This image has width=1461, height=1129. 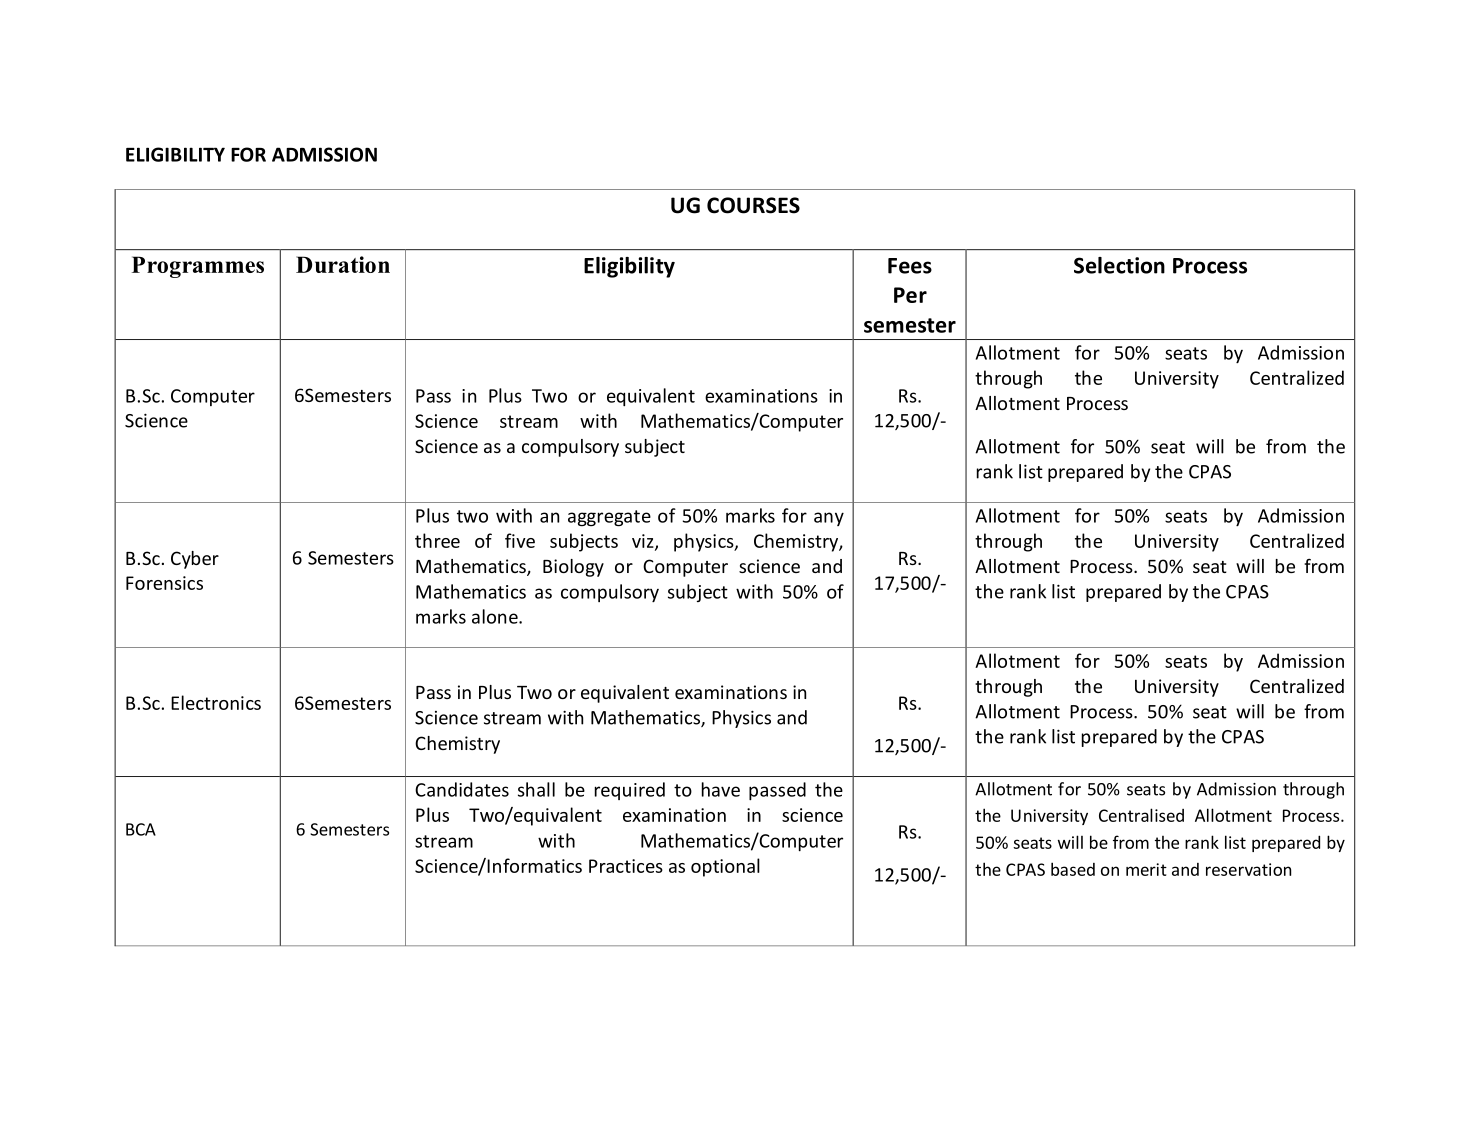 I want to click on Programmes, so click(x=198, y=267).
